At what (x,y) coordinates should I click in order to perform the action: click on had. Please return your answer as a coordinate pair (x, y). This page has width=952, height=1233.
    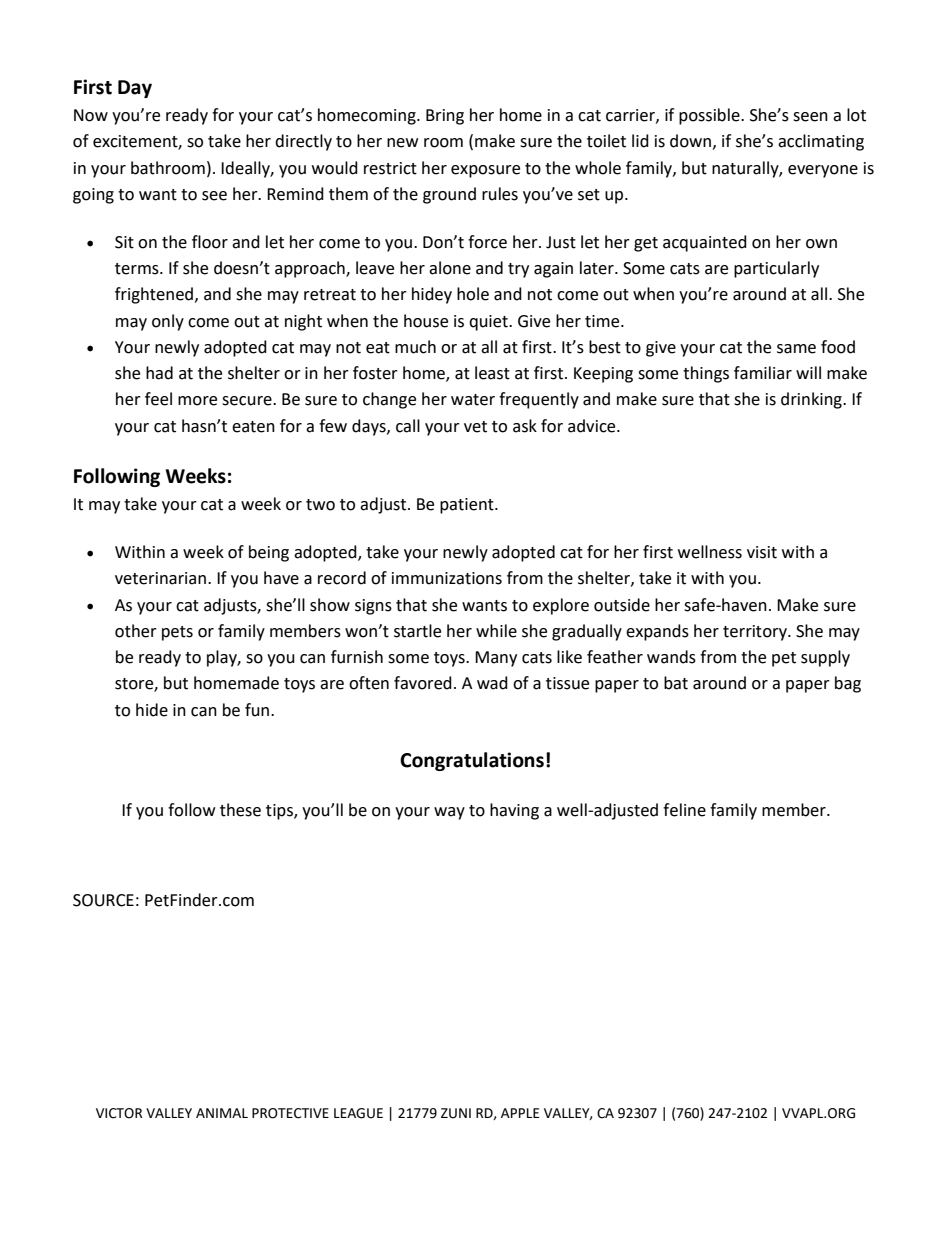
    Looking at the image, I should click on (159, 373).
